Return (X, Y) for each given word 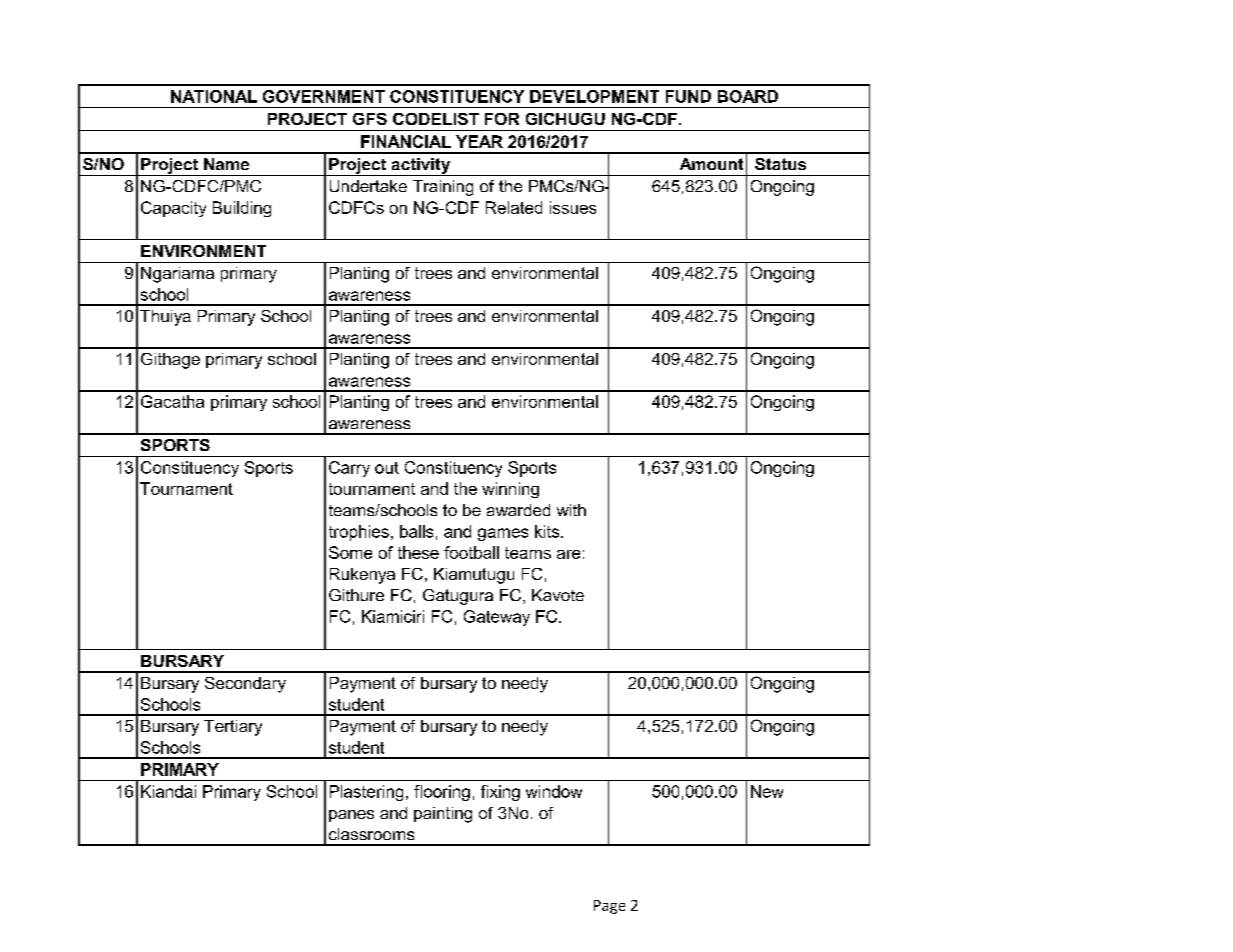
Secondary (245, 685)
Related (514, 207)
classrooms (371, 834)
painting (443, 815)
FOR (502, 119)
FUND (688, 96)
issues (573, 207)
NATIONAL (214, 96)
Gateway (497, 618)
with (571, 510)
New (767, 791)
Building (242, 209)
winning (510, 490)
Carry (349, 469)
